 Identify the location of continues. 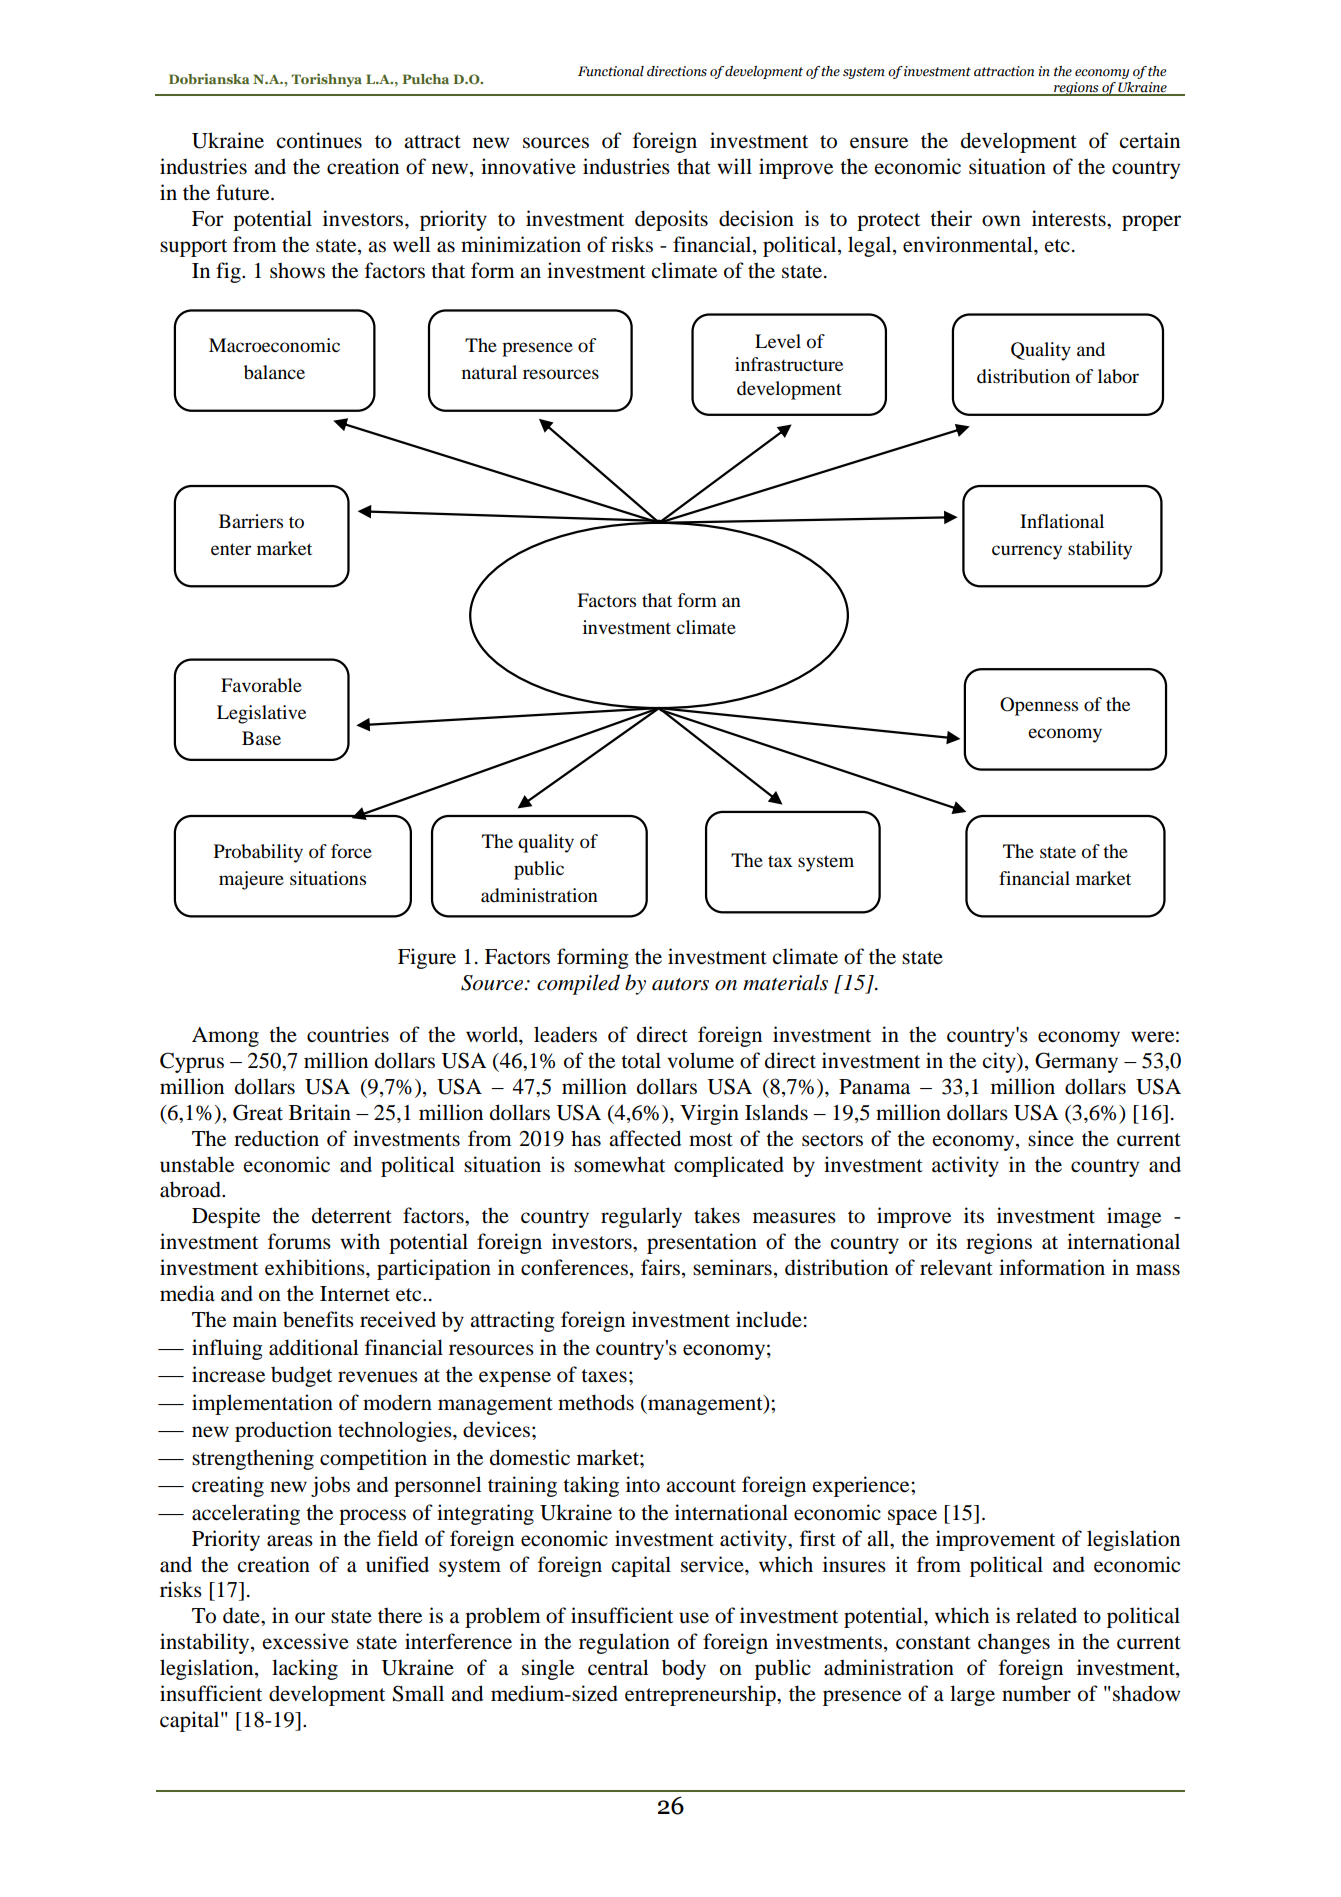
(319, 140).
